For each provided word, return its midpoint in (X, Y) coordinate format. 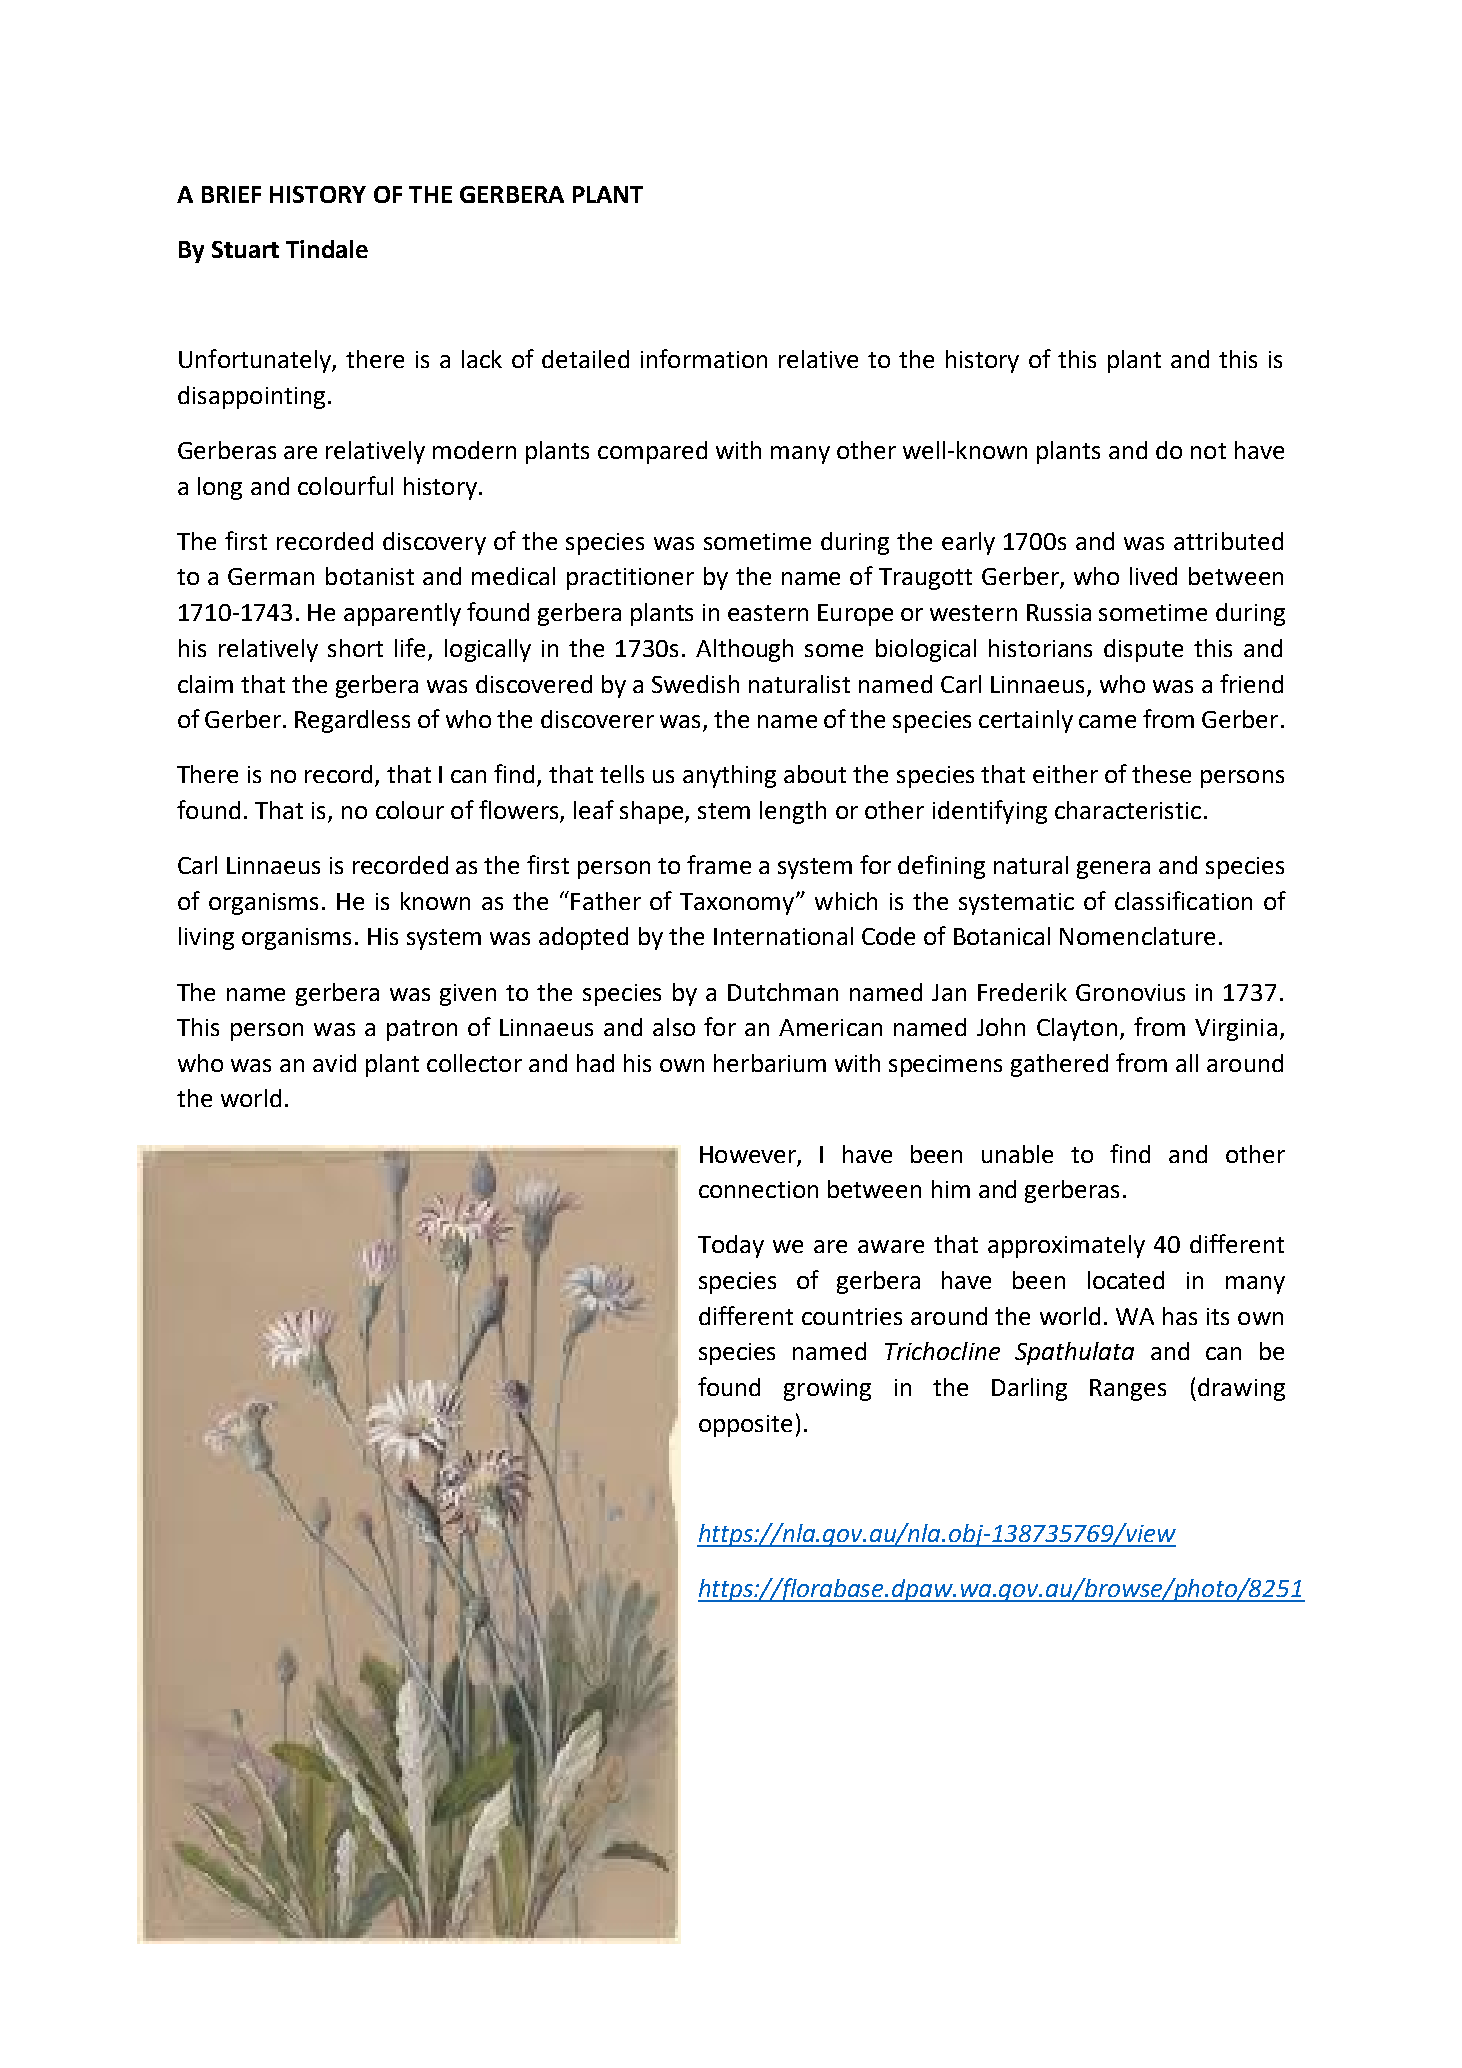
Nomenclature (1137, 936)
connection (758, 1189)
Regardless (352, 721)
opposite (745, 1426)
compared (652, 452)
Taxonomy (737, 904)
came (1107, 721)
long (220, 488)
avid (334, 1063)
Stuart (245, 249)
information (704, 358)
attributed (1228, 541)
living (206, 938)
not (1208, 451)
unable (1017, 1154)
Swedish (695, 684)
